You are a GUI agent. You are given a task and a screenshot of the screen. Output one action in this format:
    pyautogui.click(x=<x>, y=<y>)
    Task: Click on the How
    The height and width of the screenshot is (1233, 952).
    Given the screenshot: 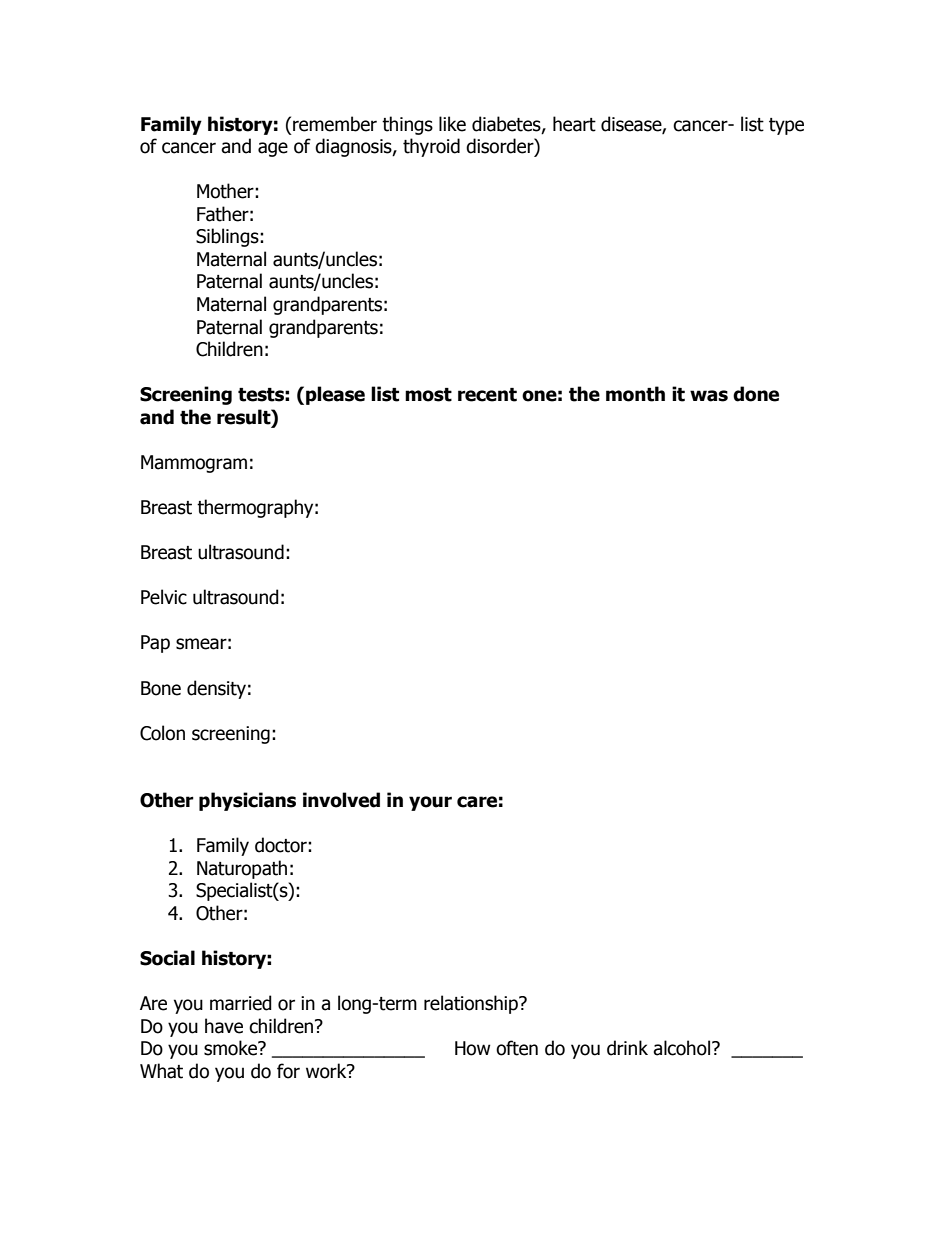 What is the action you would take?
    pyautogui.click(x=473, y=1048)
